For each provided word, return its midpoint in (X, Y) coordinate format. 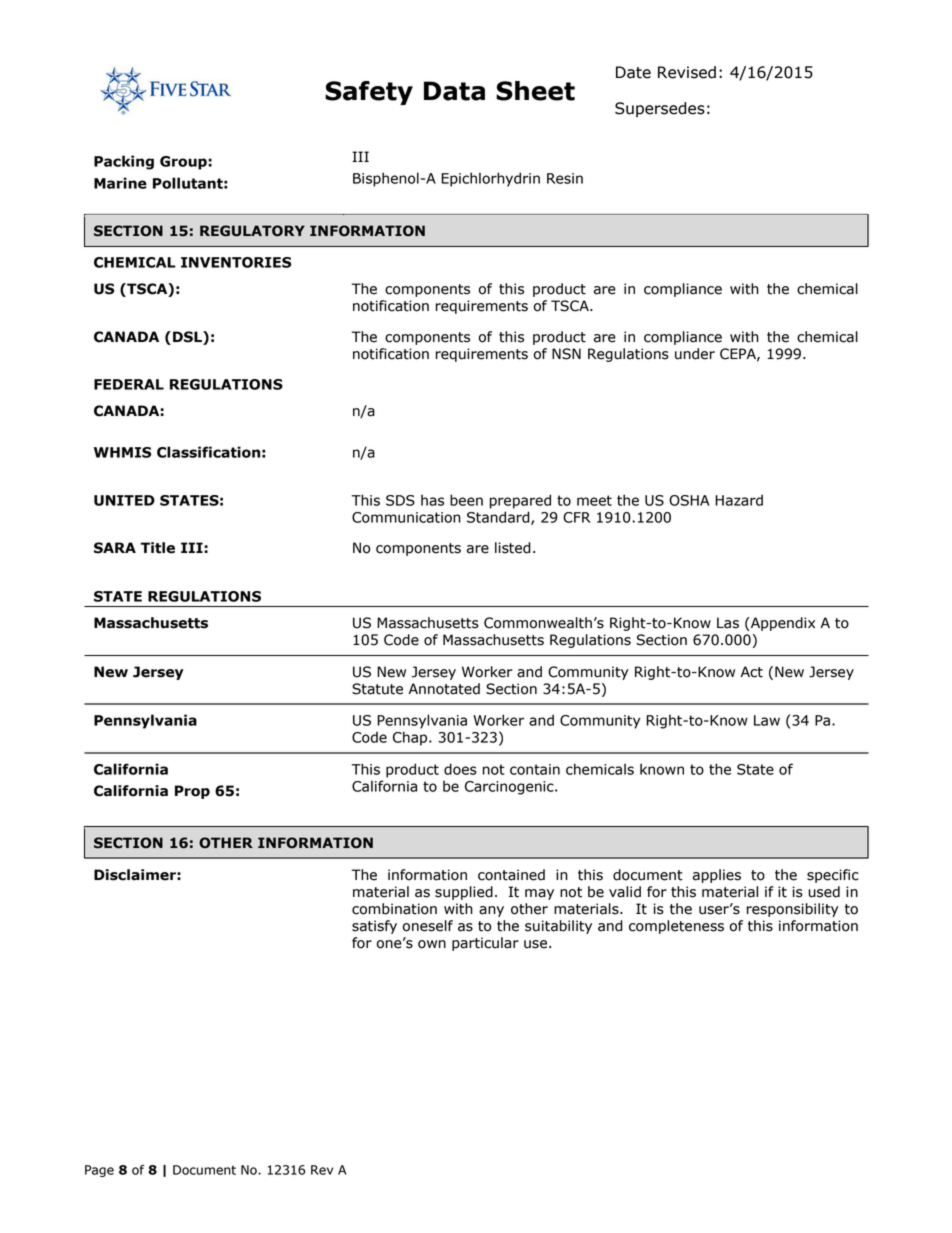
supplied (464, 893)
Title (158, 548)
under (695, 354)
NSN (566, 354)
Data (454, 91)
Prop (192, 792)
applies (717, 876)
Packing (124, 162)
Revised (687, 72)
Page (99, 1171)
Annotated (444, 689)
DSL (188, 338)
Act (752, 672)
